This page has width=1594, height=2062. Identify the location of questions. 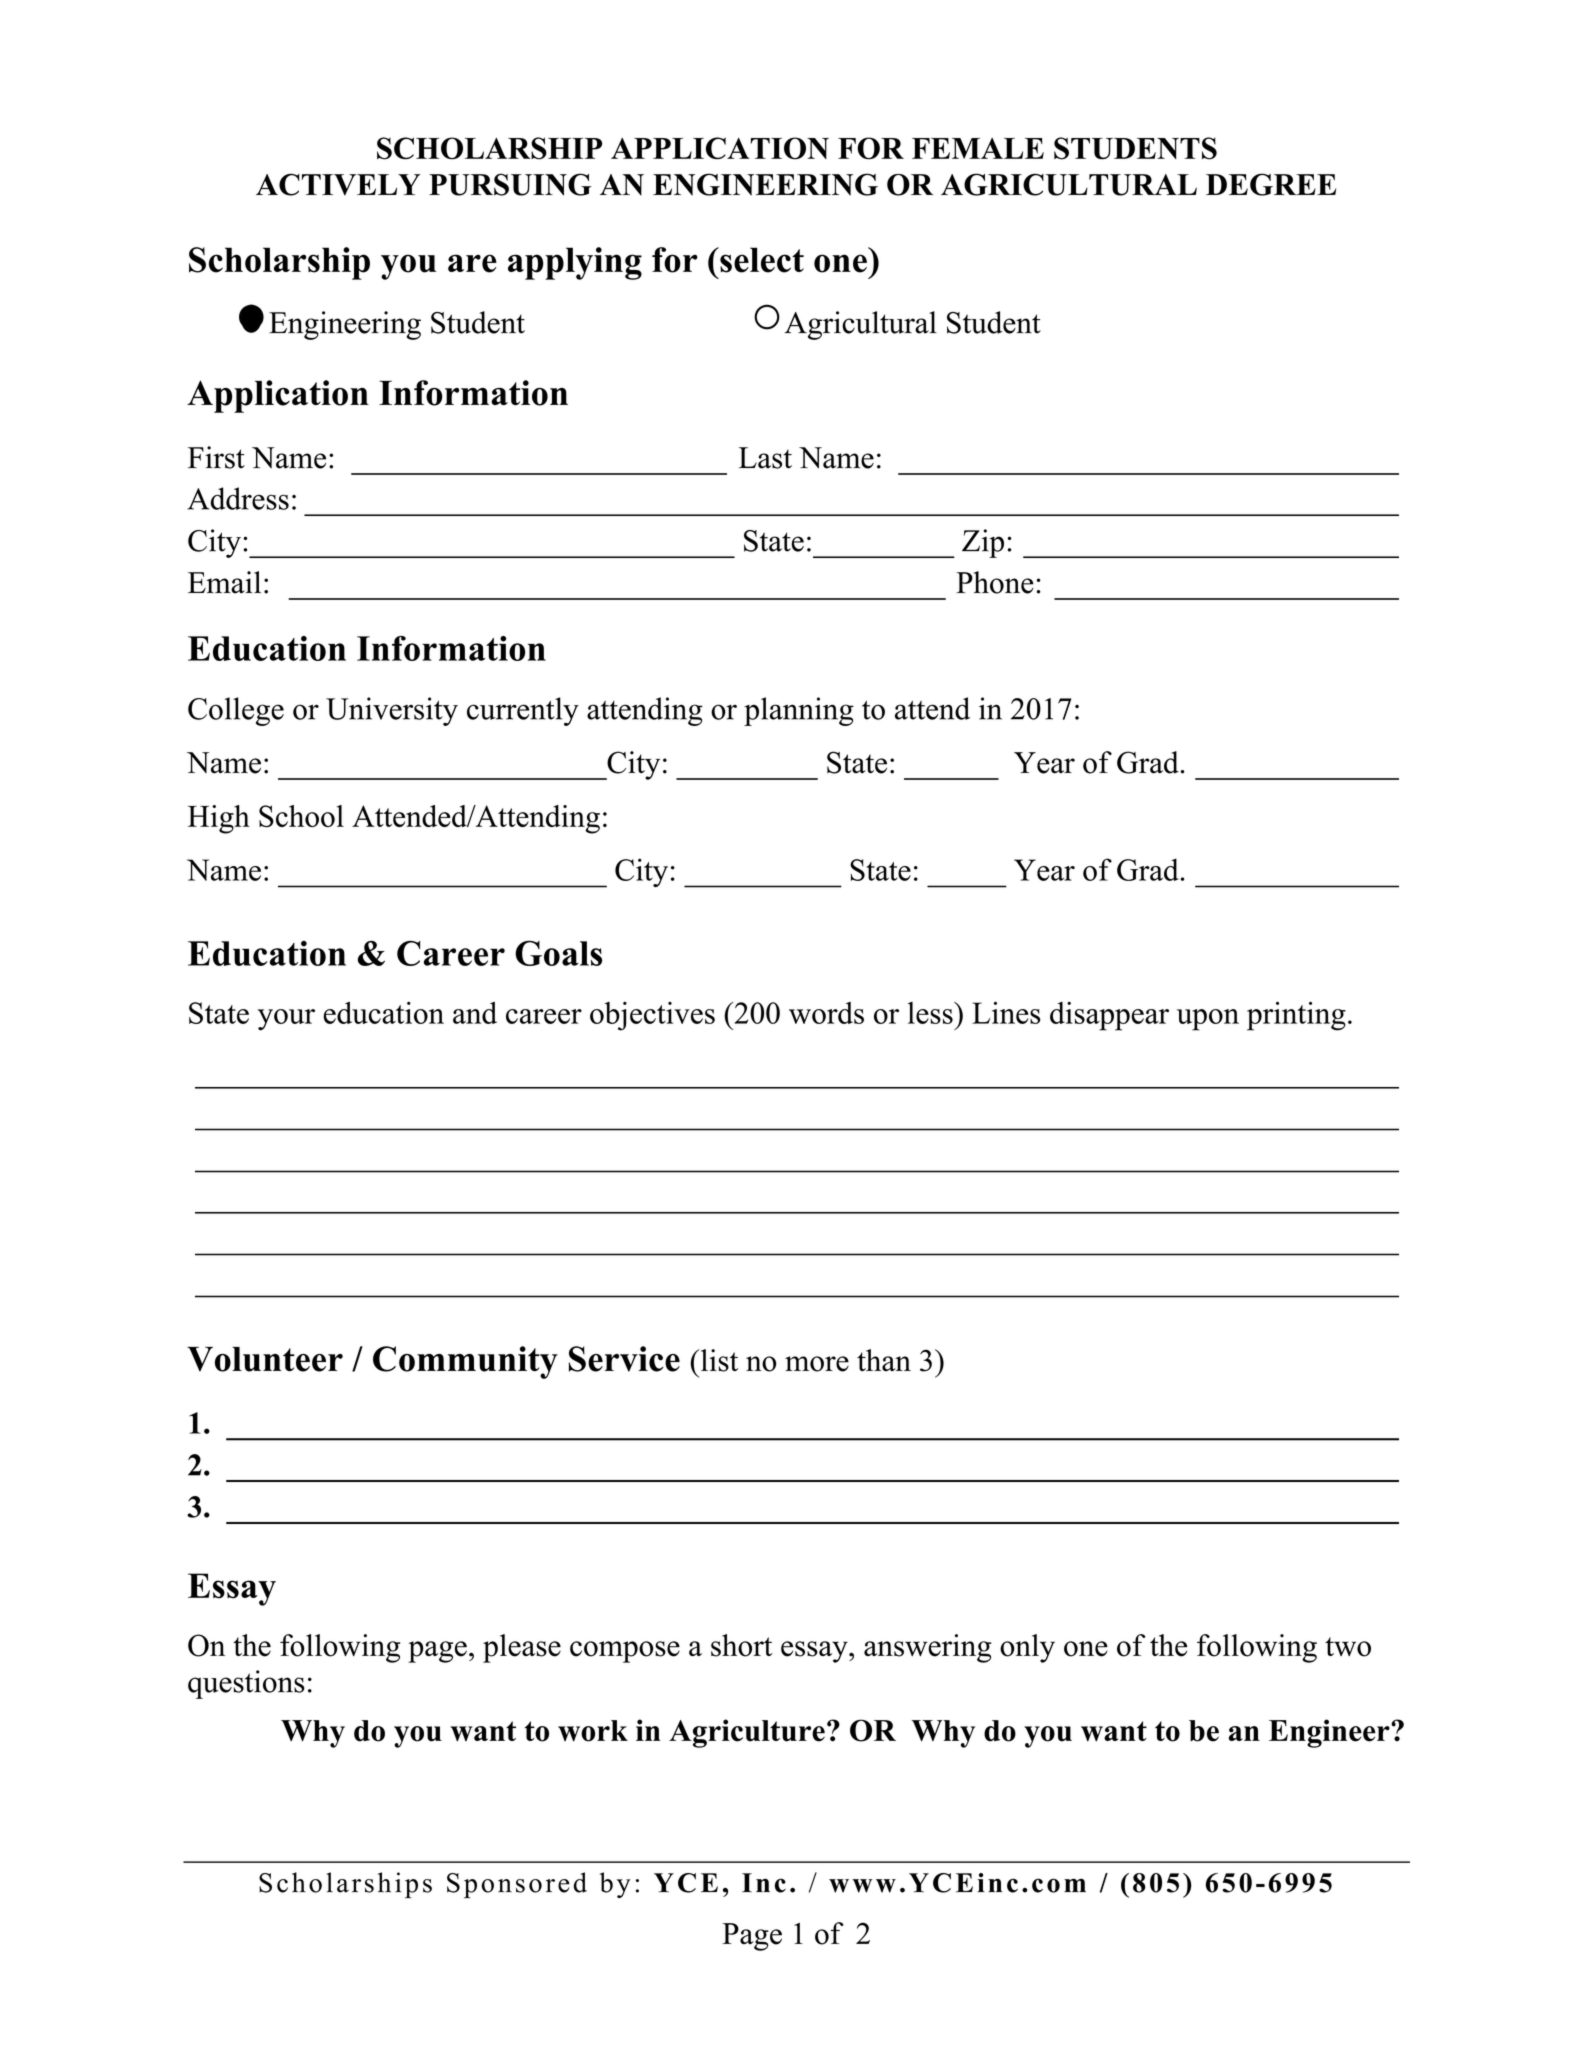
(246, 1684).
